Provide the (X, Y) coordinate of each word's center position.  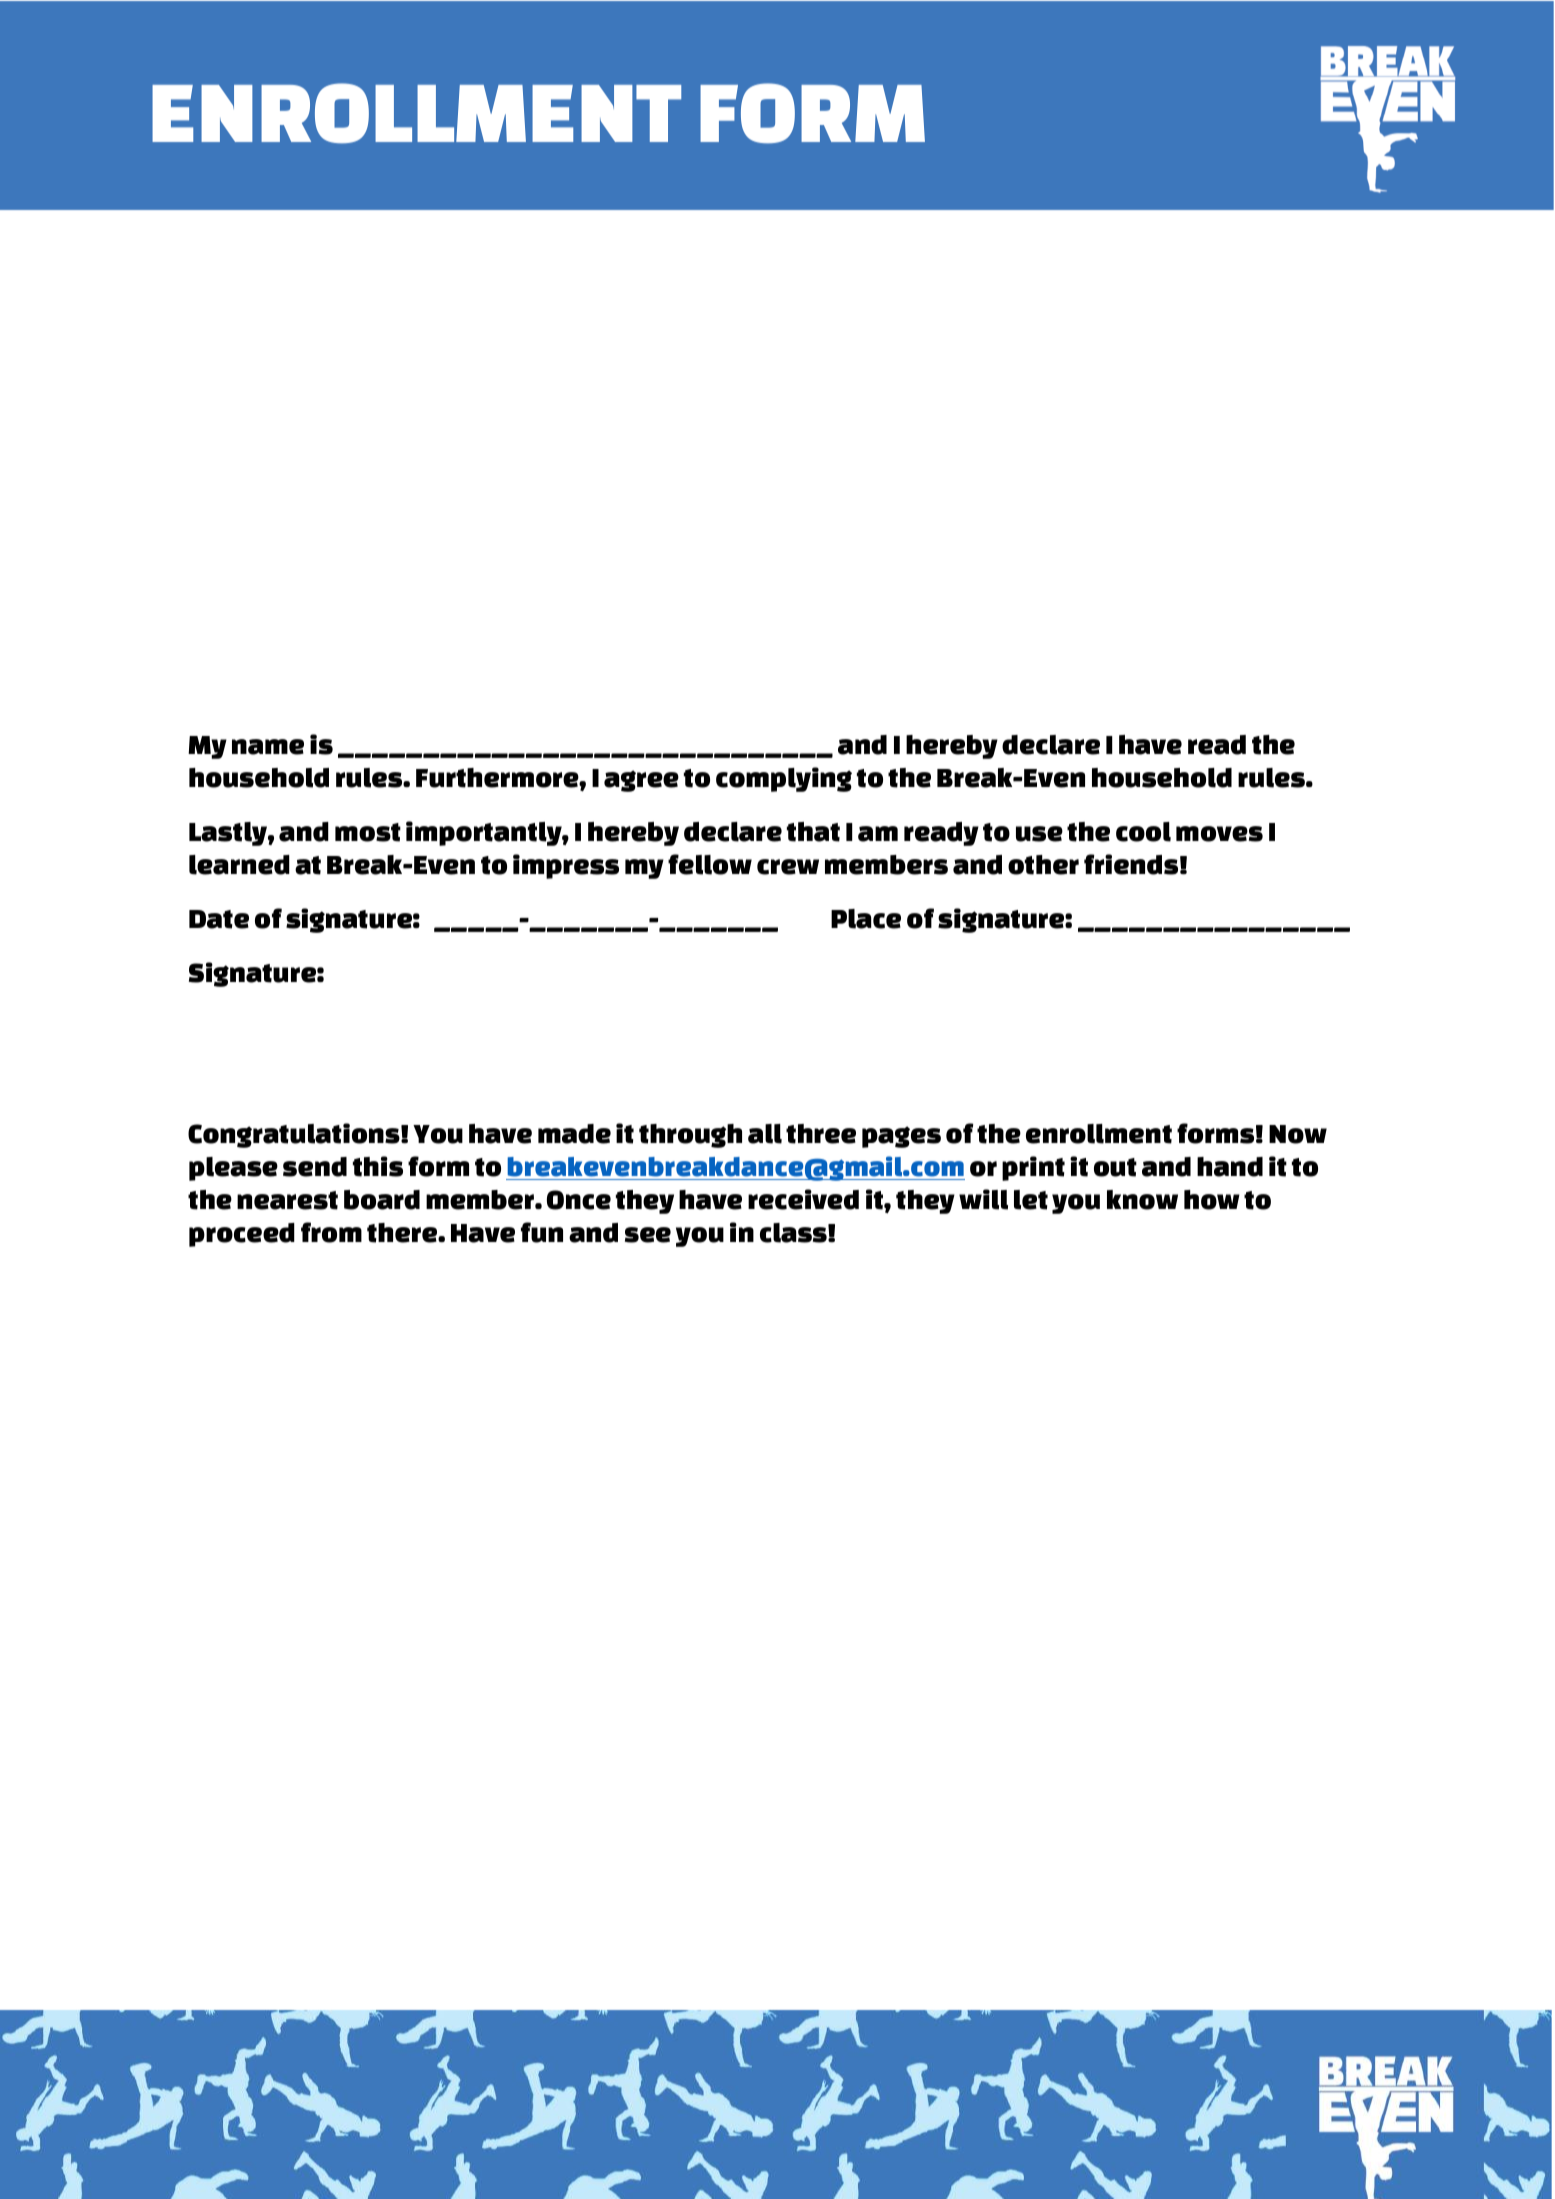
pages (901, 1137)
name (268, 747)
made (574, 1134)
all (765, 1134)
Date (219, 919)
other (1043, 865)
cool (1143, 832)
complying (784, 779)
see (648, 1235)
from (331, 1232)
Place (866, 919)
